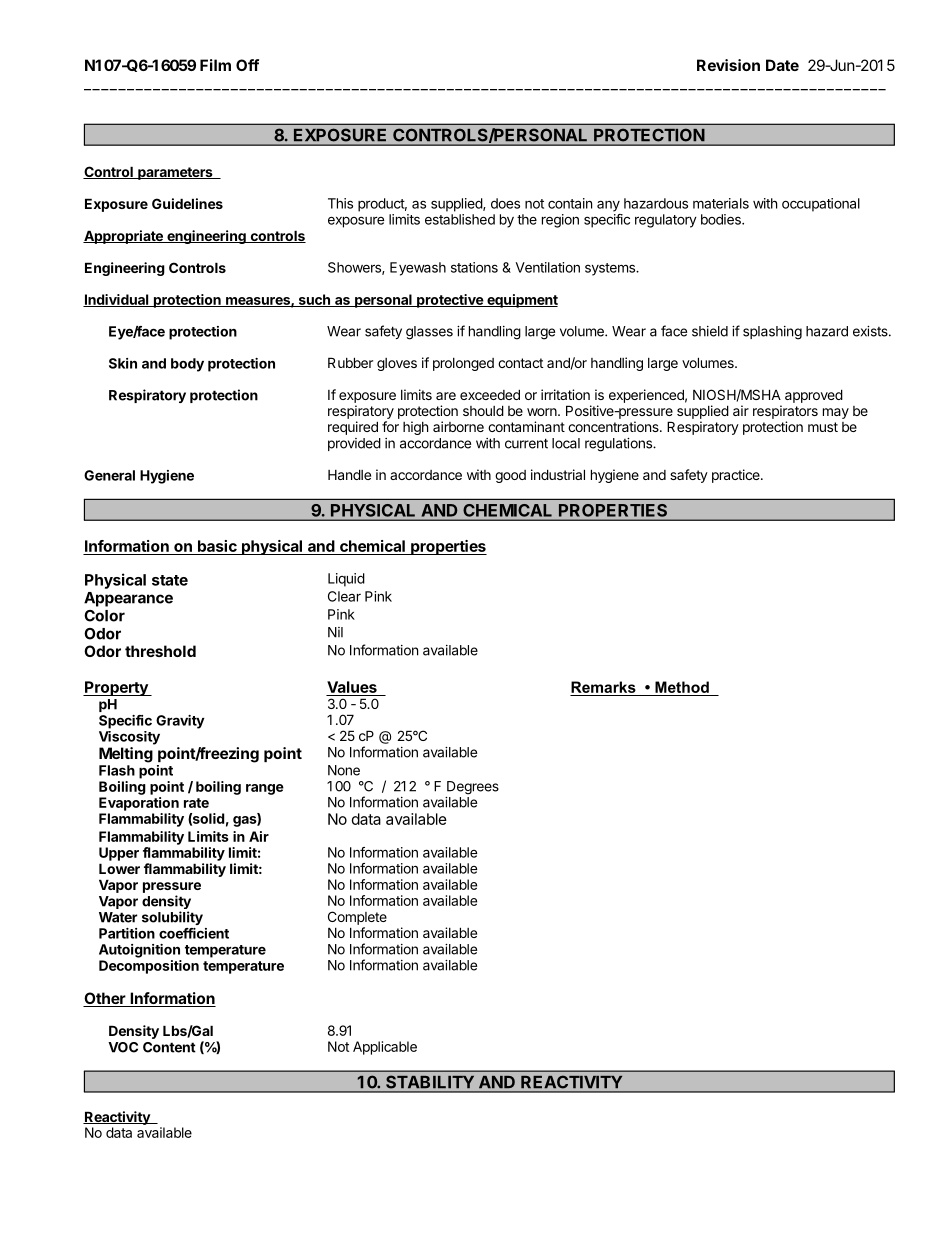 The width and height of the screenshot is (952, 1233). What do you see at coordinates (215, 65) in the screenshot?
I see `Film` at bounding box center [215, 65].
